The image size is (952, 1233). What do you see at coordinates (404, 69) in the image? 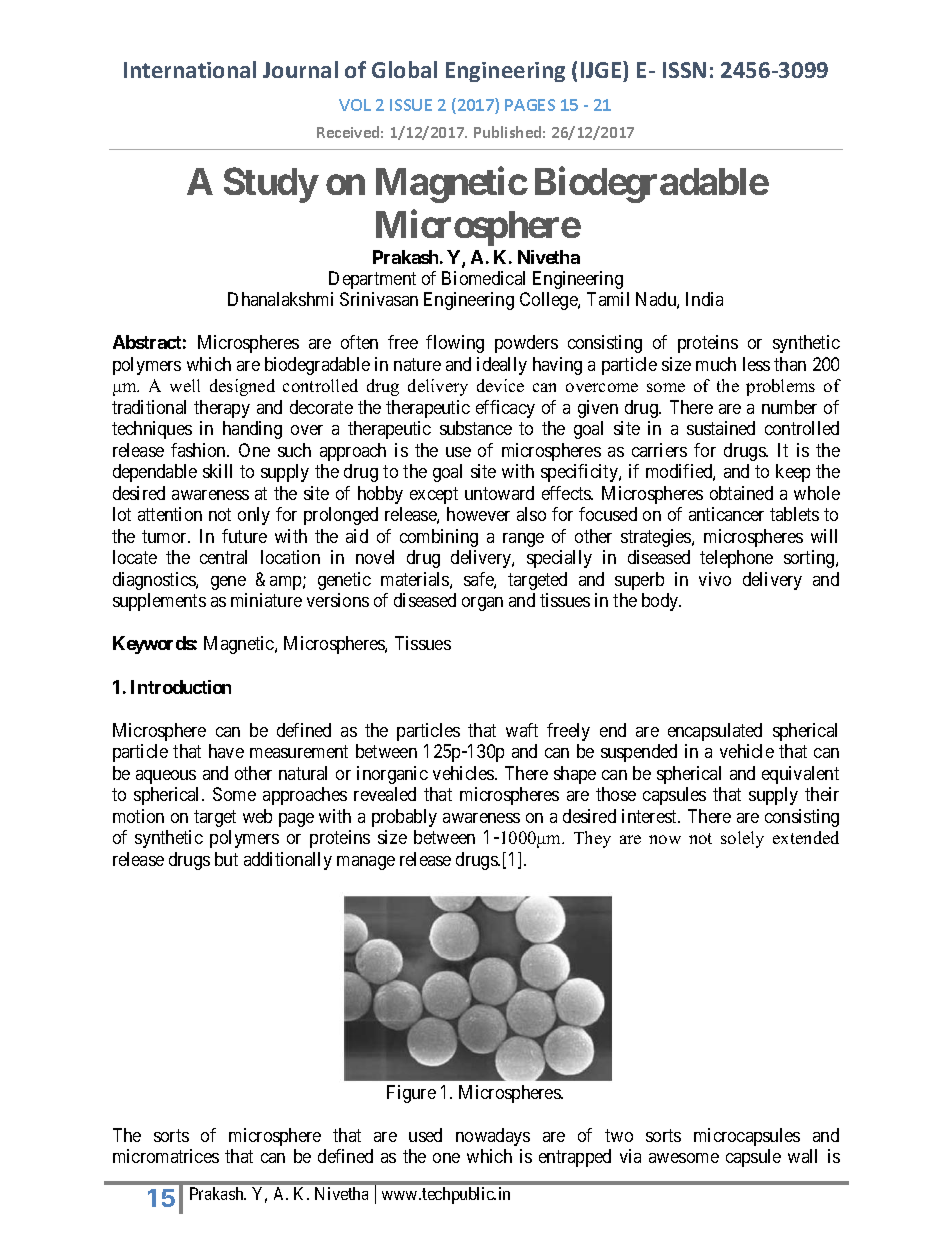
I see `Global` at bounding box center [404, 69].
